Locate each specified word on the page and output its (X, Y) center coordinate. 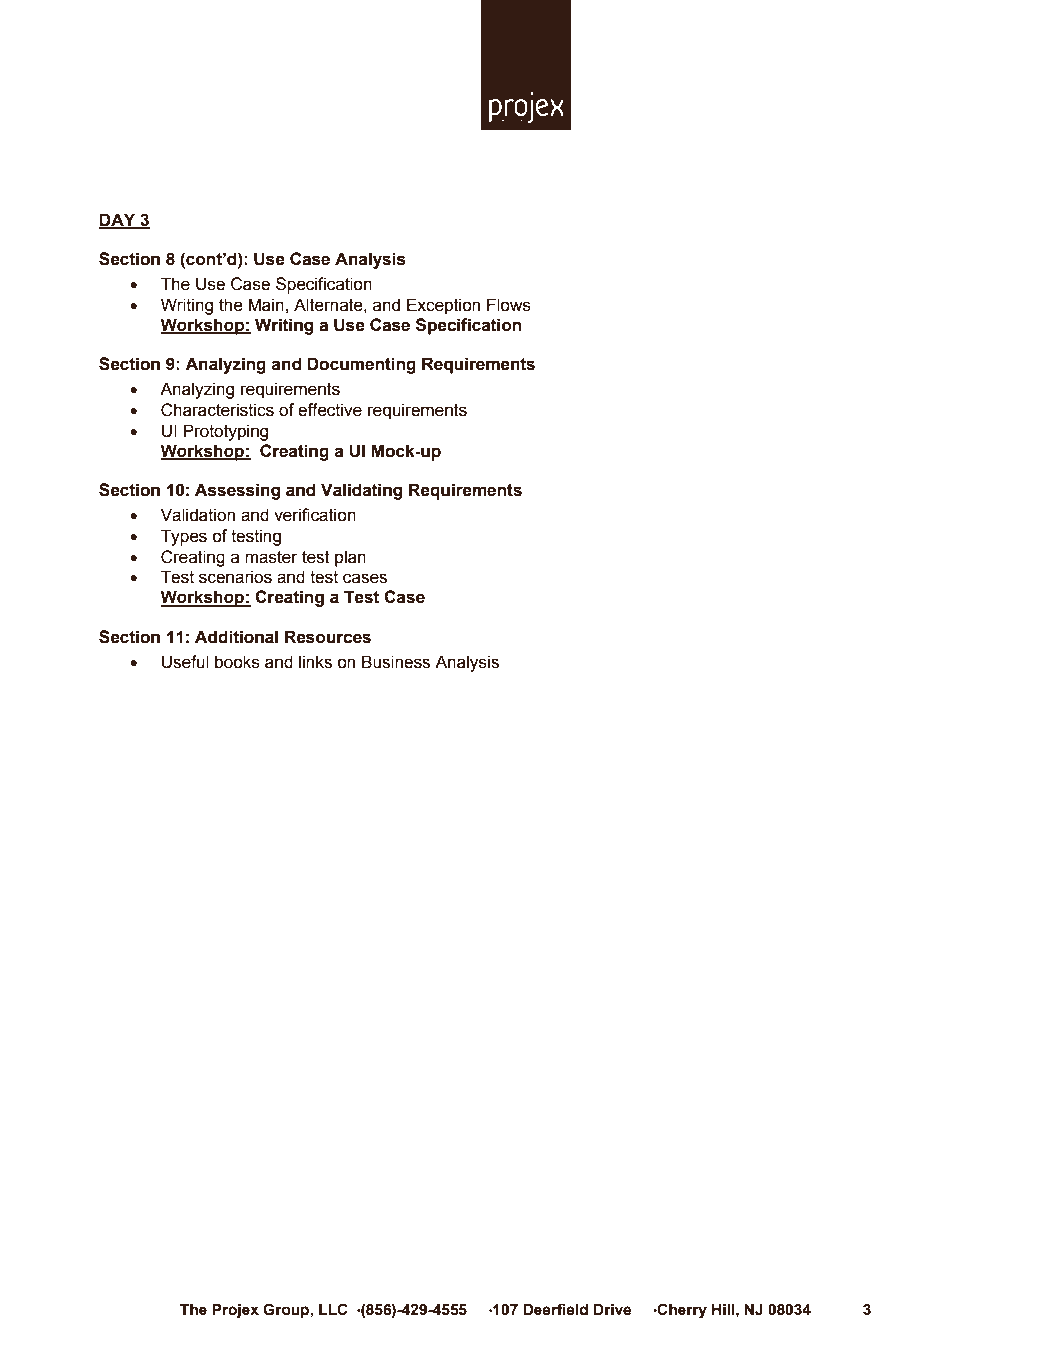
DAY (118, 220)
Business (396, 662)
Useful (185, 662)
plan (350, 558)
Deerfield (555, 1309)
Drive (612, 1310)
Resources (328, 637)
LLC (333, 1309)
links (315, 662)
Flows (509, 305)
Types (184, 537)
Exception (443, 306)
